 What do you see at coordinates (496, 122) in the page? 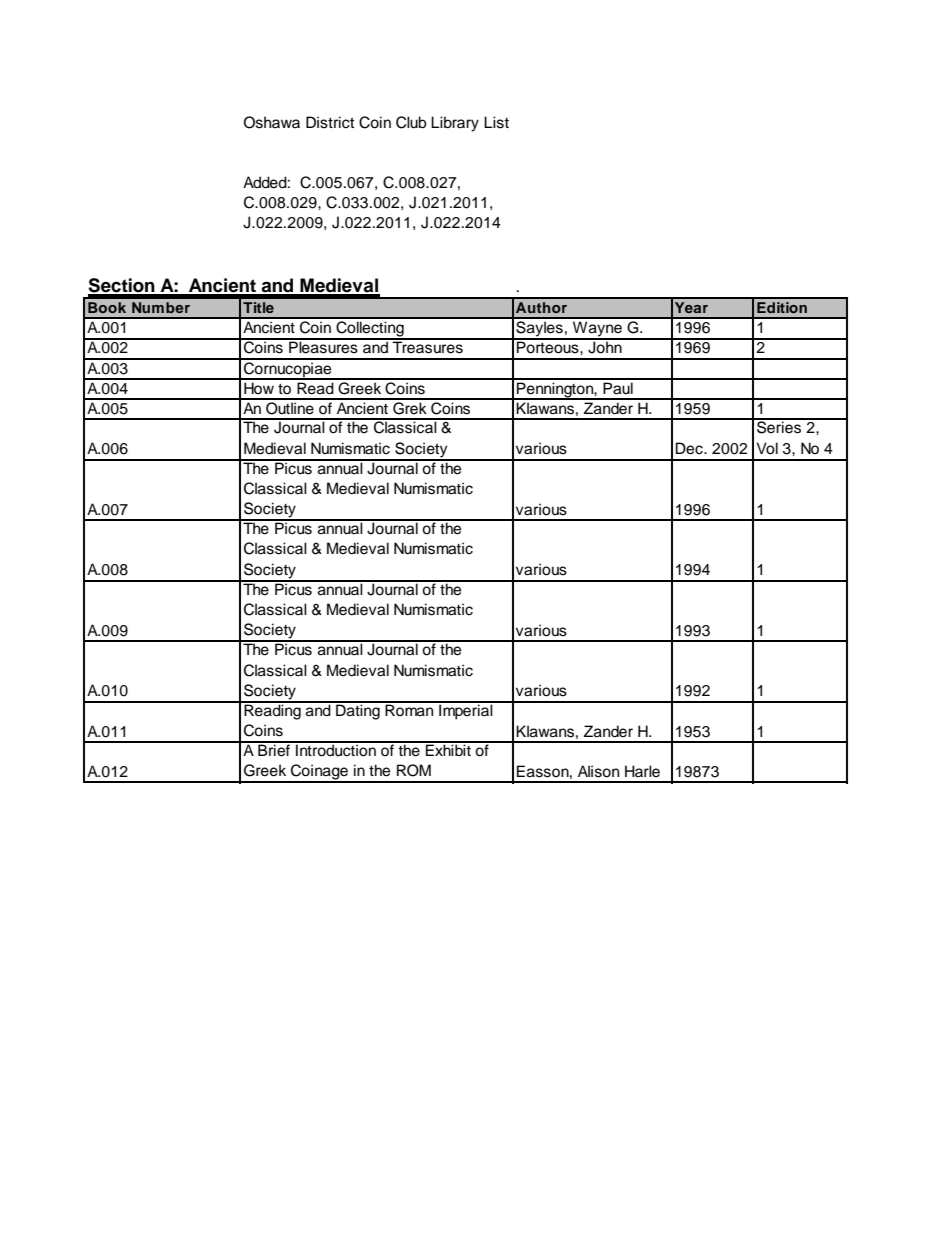
I see `List` at bounding box center [496, 122].
